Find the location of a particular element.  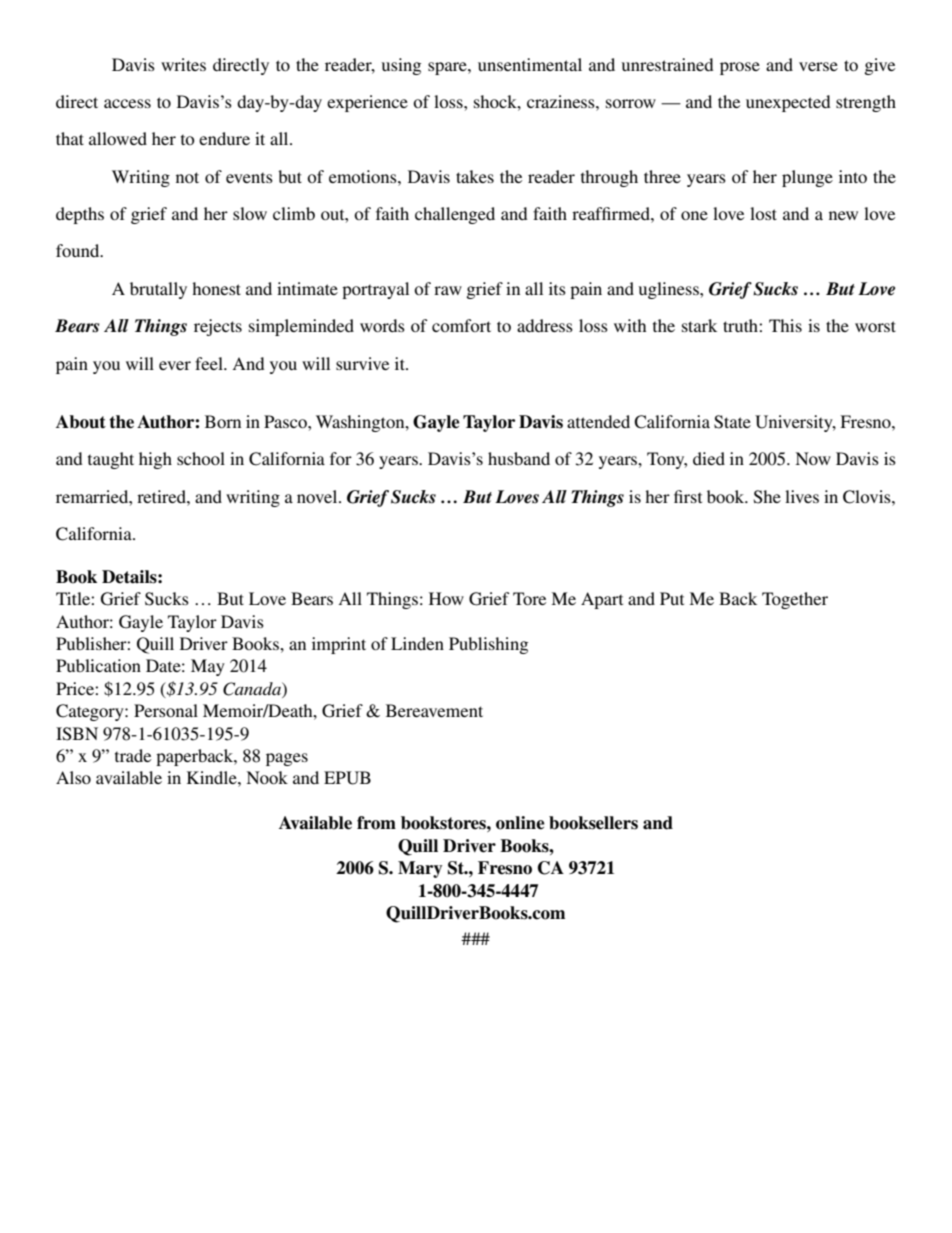

high is located at coordinates (155, 460).
